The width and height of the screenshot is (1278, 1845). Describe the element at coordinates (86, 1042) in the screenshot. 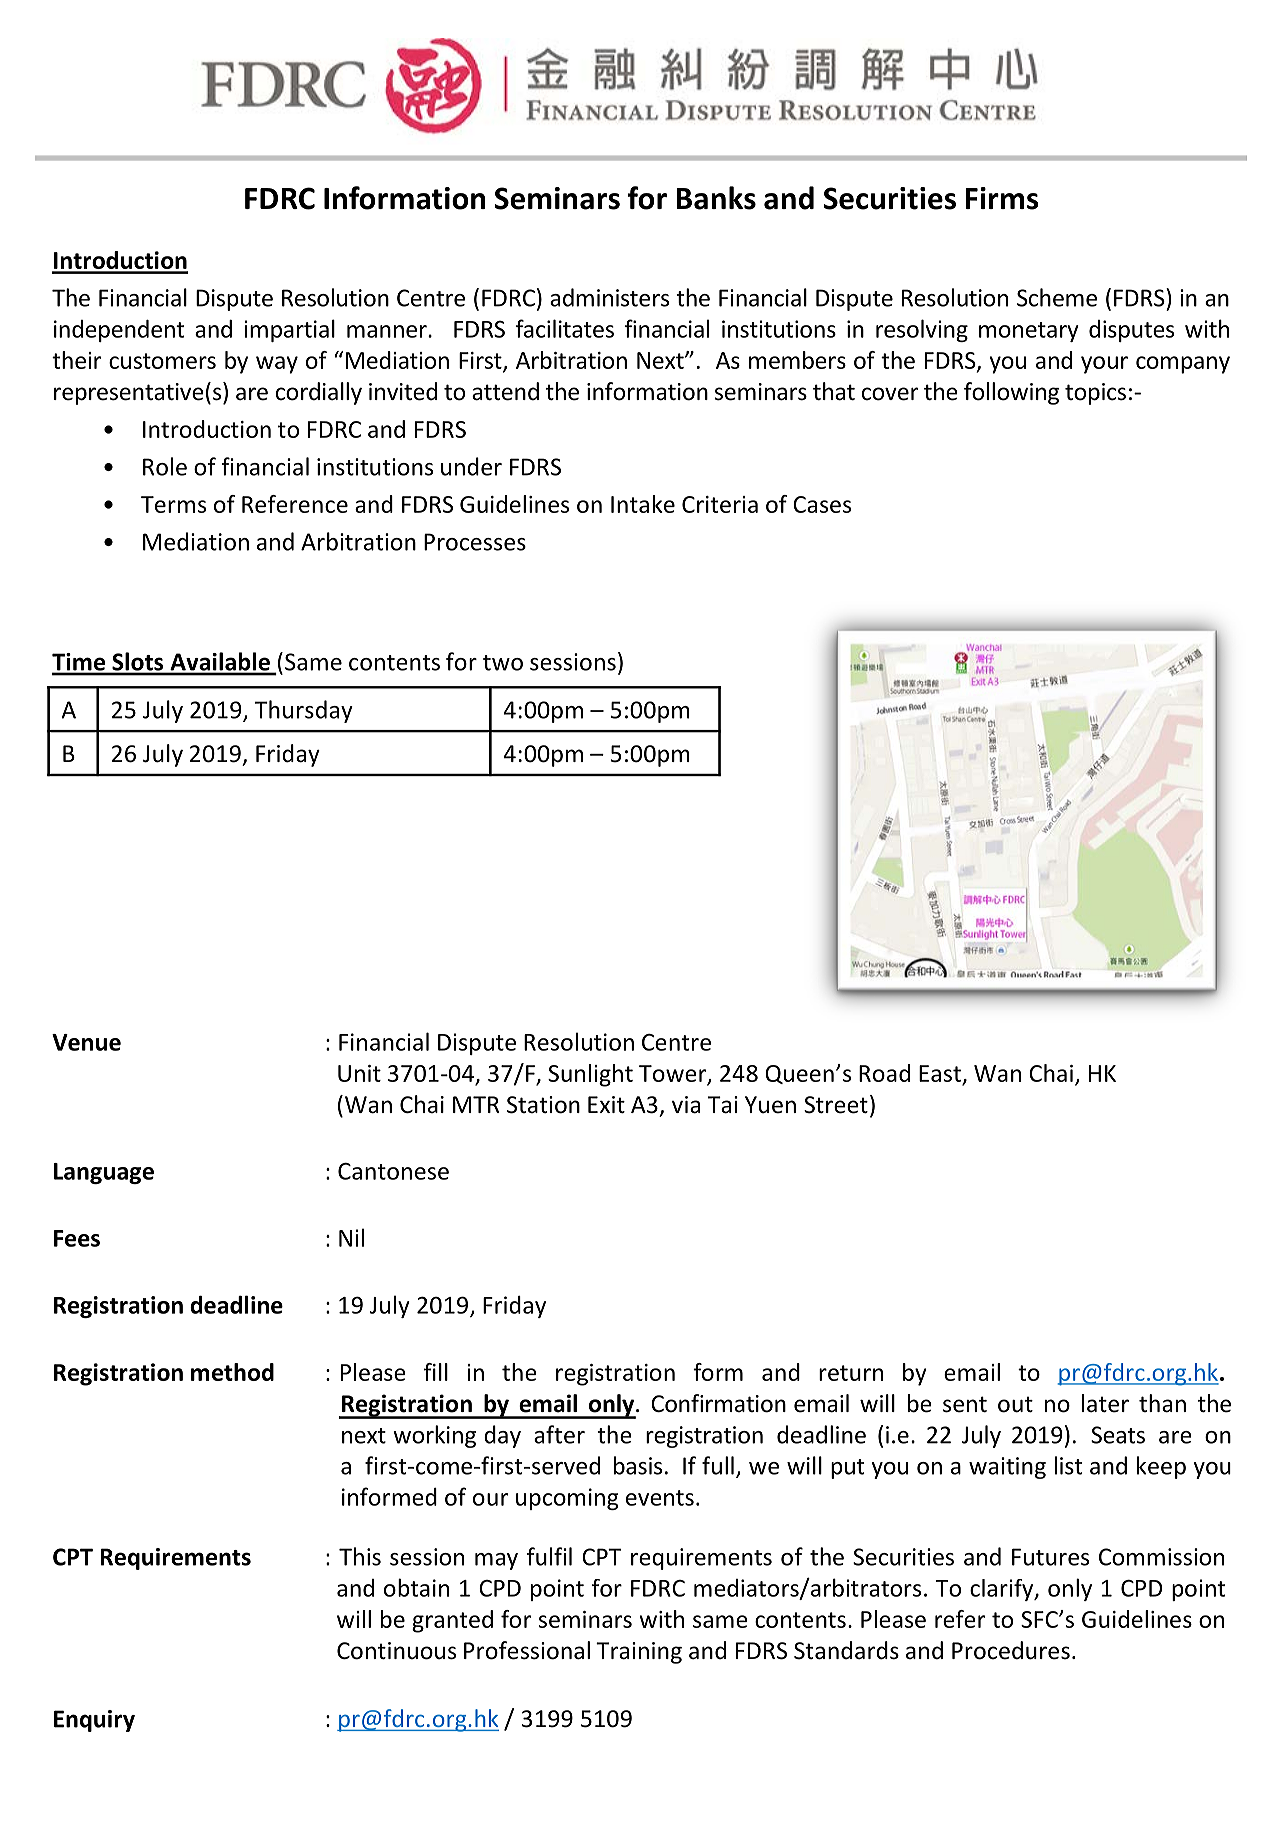

I see `Venue` at that location.
